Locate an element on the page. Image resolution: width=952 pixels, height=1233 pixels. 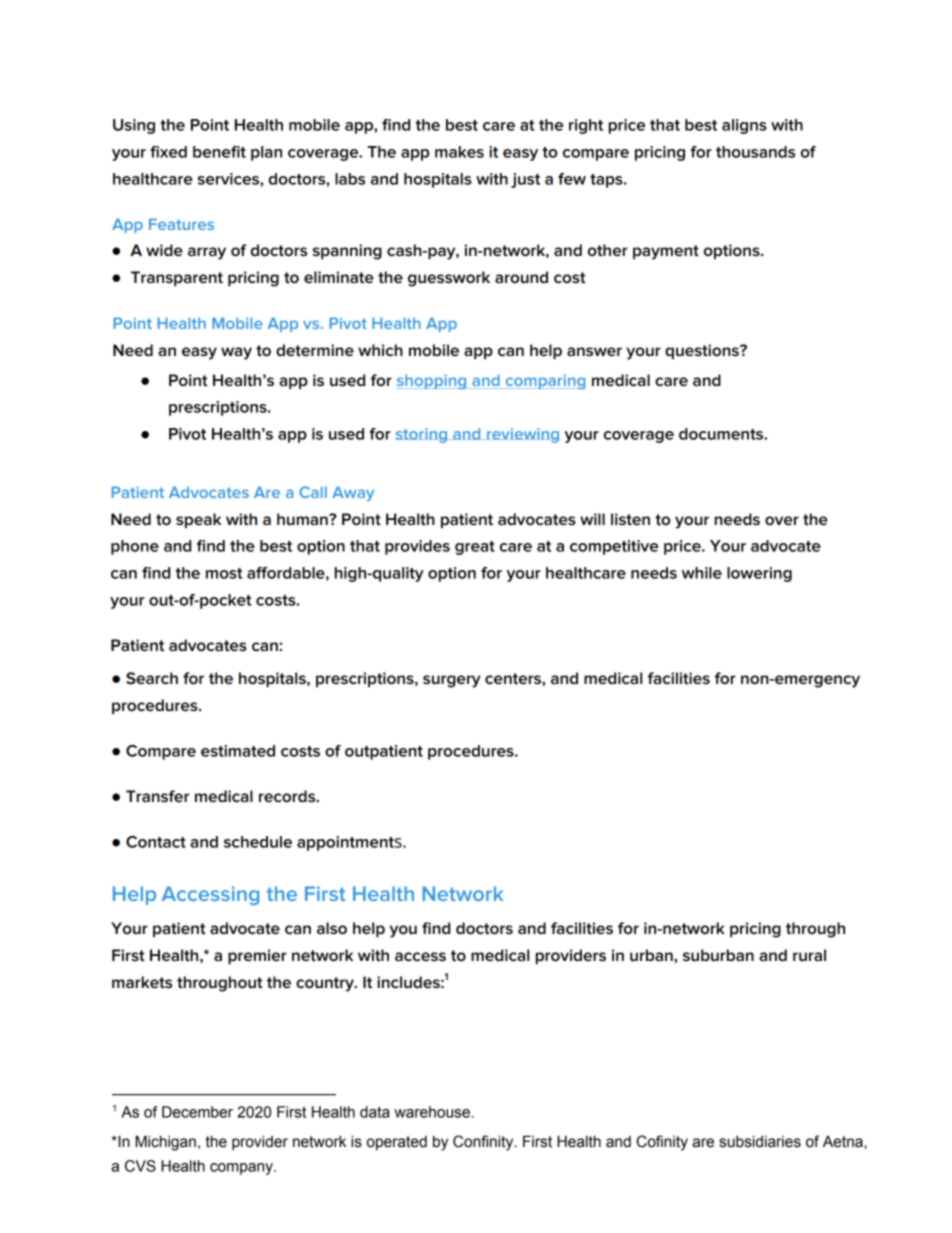
determine is located at coordinates (315, 350).
